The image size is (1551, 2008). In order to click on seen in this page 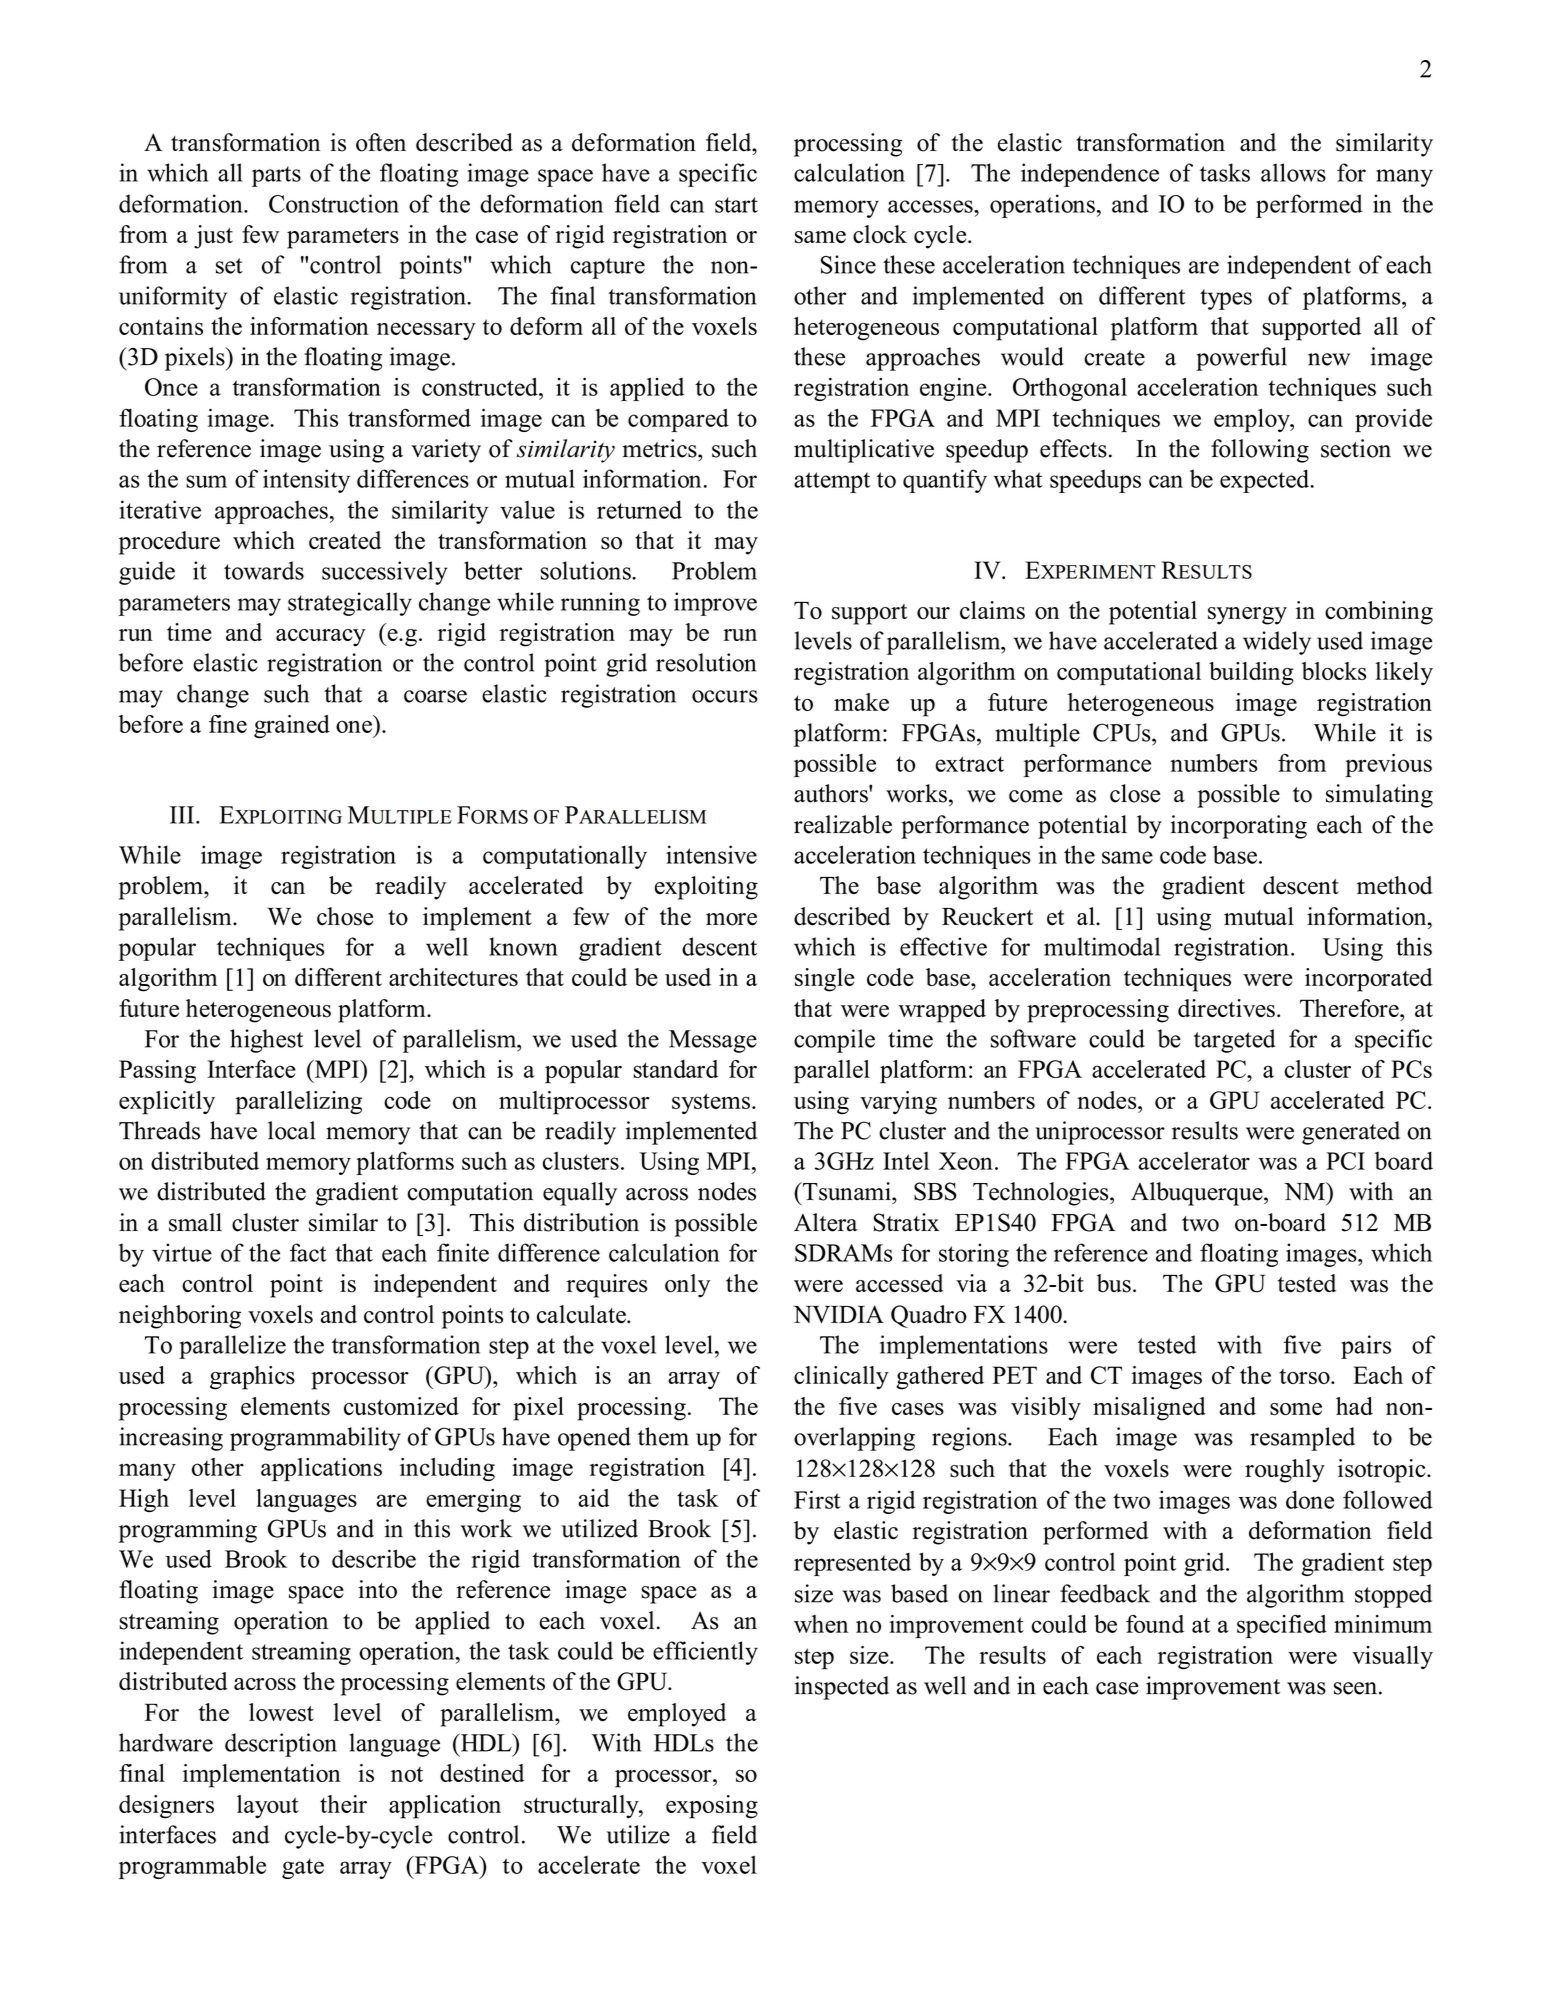, I will do `click(1355, 1688)`.
